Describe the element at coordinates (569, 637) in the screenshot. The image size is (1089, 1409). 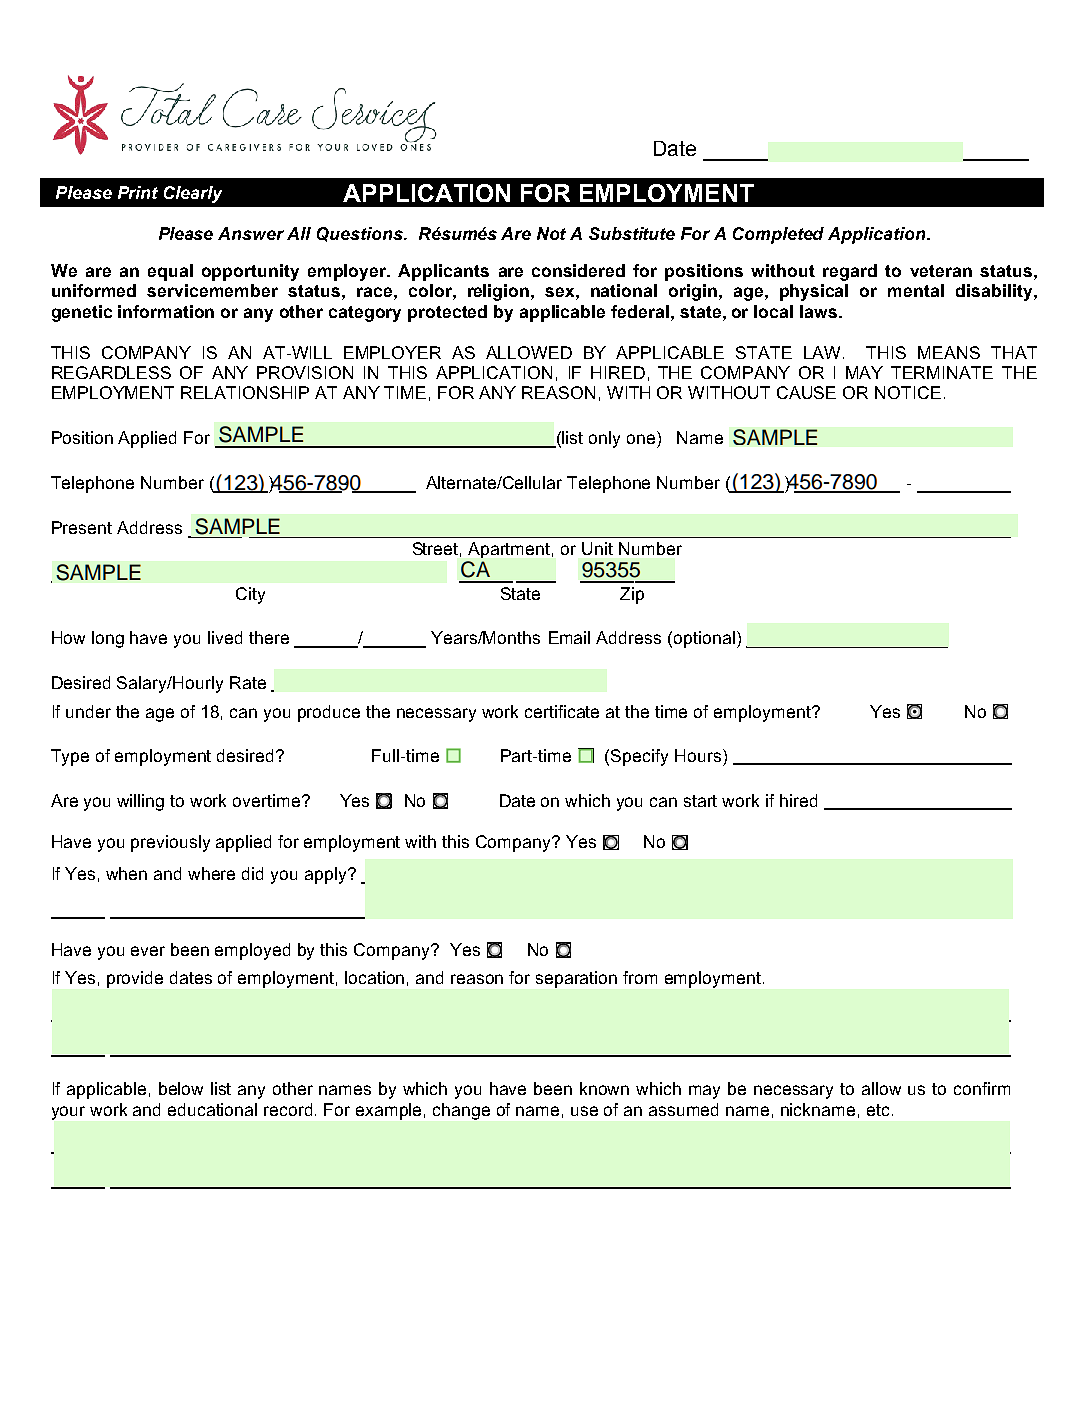
I see `Email` at that location.
